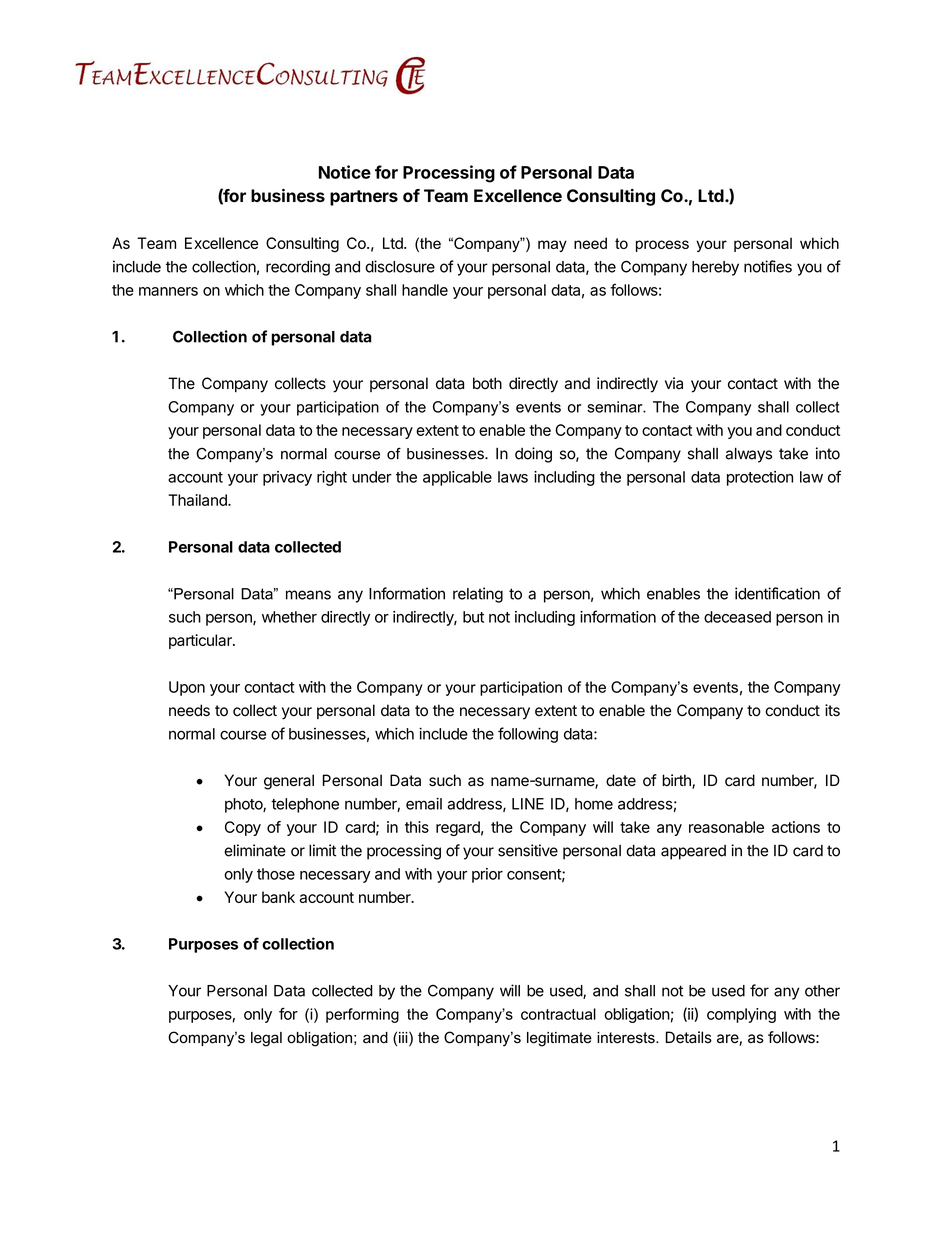 The image size is (952, 1233). I want to click on notifies, so click(768, 266).
